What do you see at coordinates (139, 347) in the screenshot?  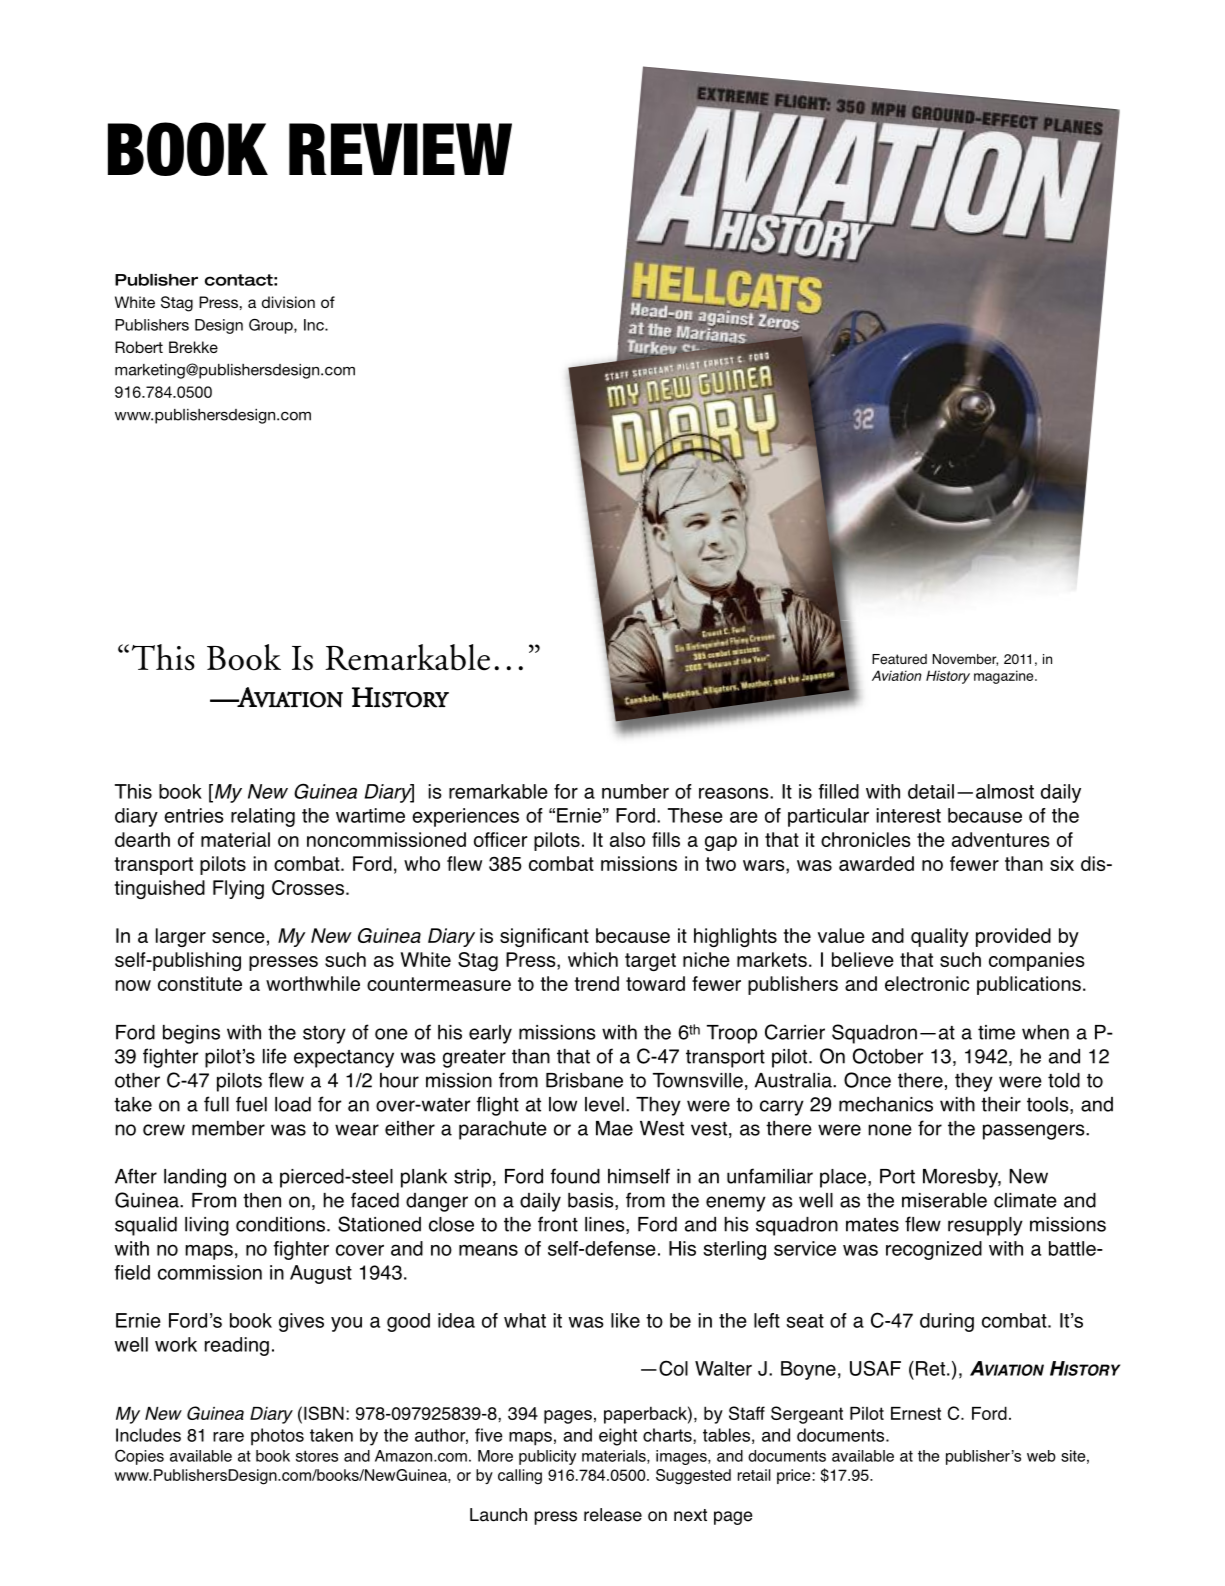 I see `Robert` at bounding box center [139, 347].
